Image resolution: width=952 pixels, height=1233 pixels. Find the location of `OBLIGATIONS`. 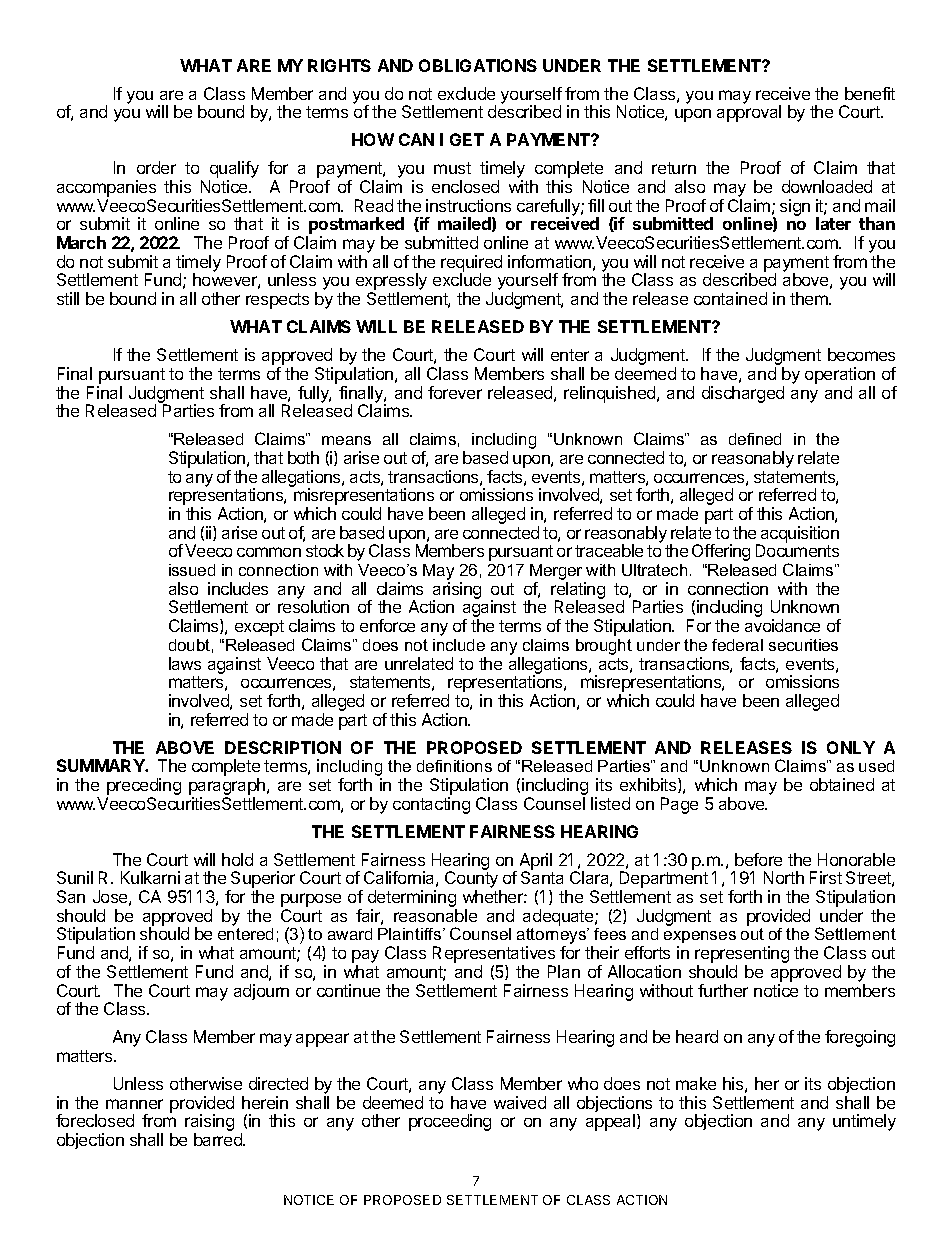

OBLIGATIONS is located at coordinates (478, 65).
